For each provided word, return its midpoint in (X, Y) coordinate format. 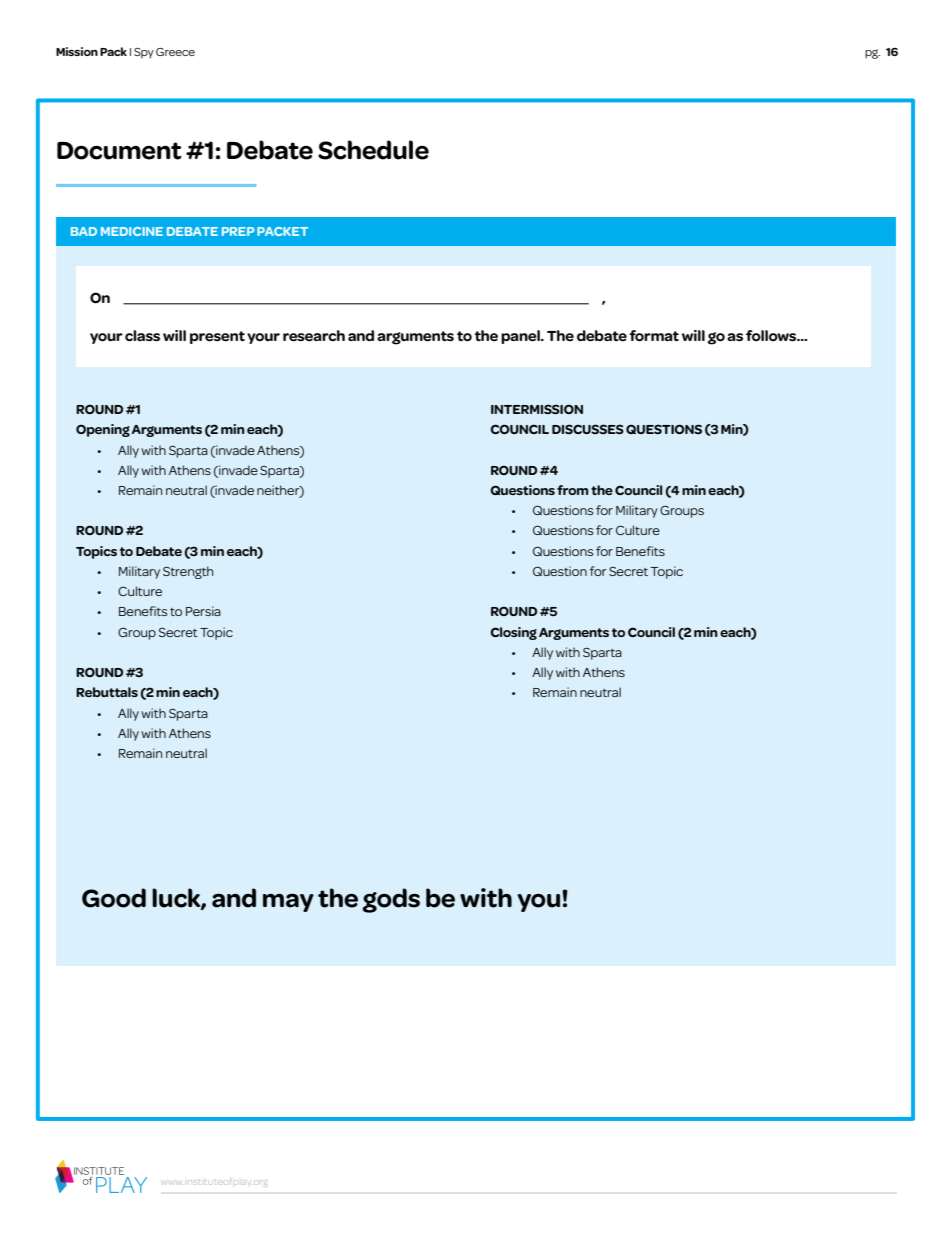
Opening (103, 430)
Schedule (373, 150)
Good (114, 898)
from (573, 490)
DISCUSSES (588, 429)
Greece (175, 52)
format (654, 336)
